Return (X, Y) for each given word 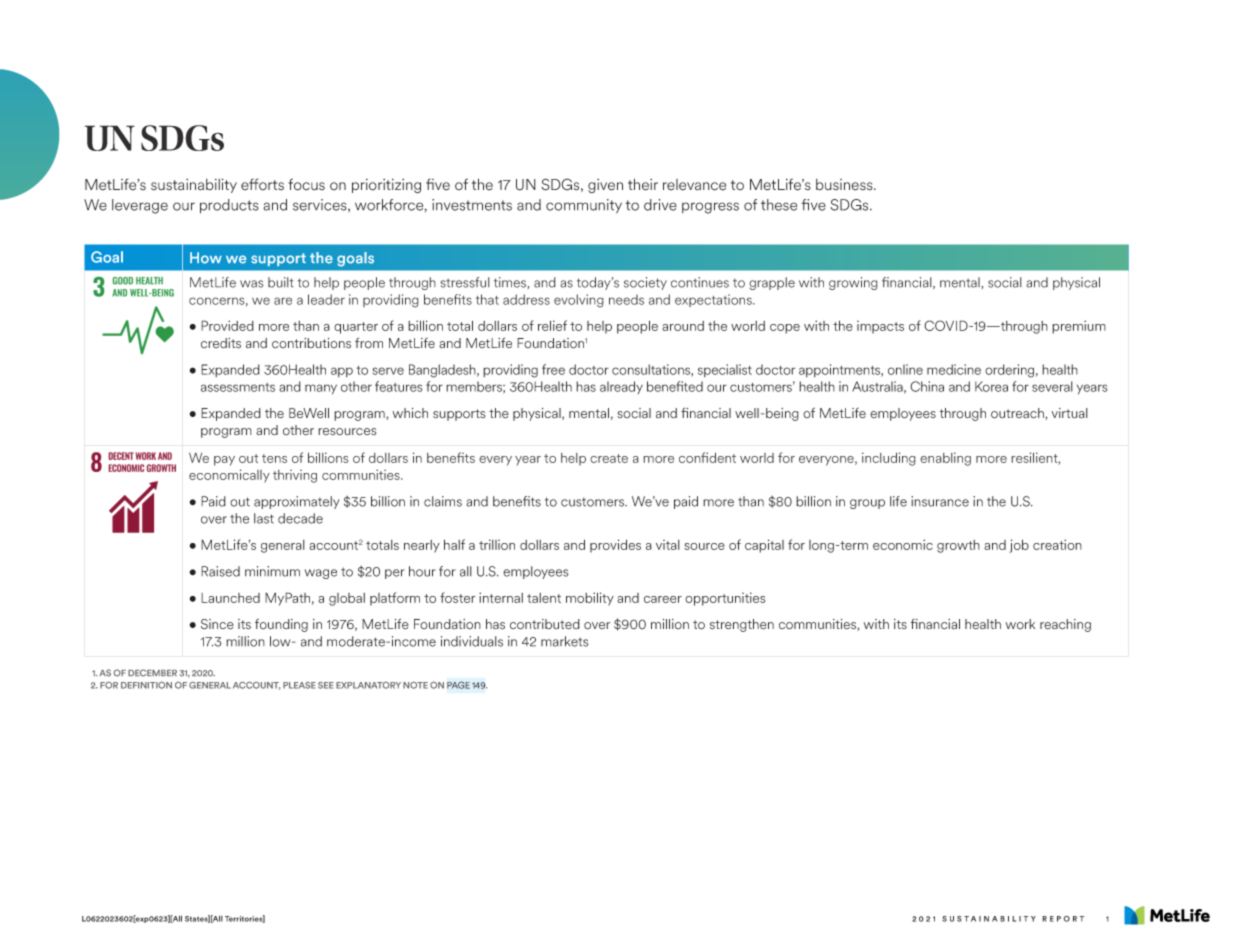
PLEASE (299, 685)
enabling (945, 459)
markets (565, 641)
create (609, 458)
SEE (326, 685)
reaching (1065, 625)
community (584, 206)
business (845, 185)
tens (274, 458)
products (229, 206)
